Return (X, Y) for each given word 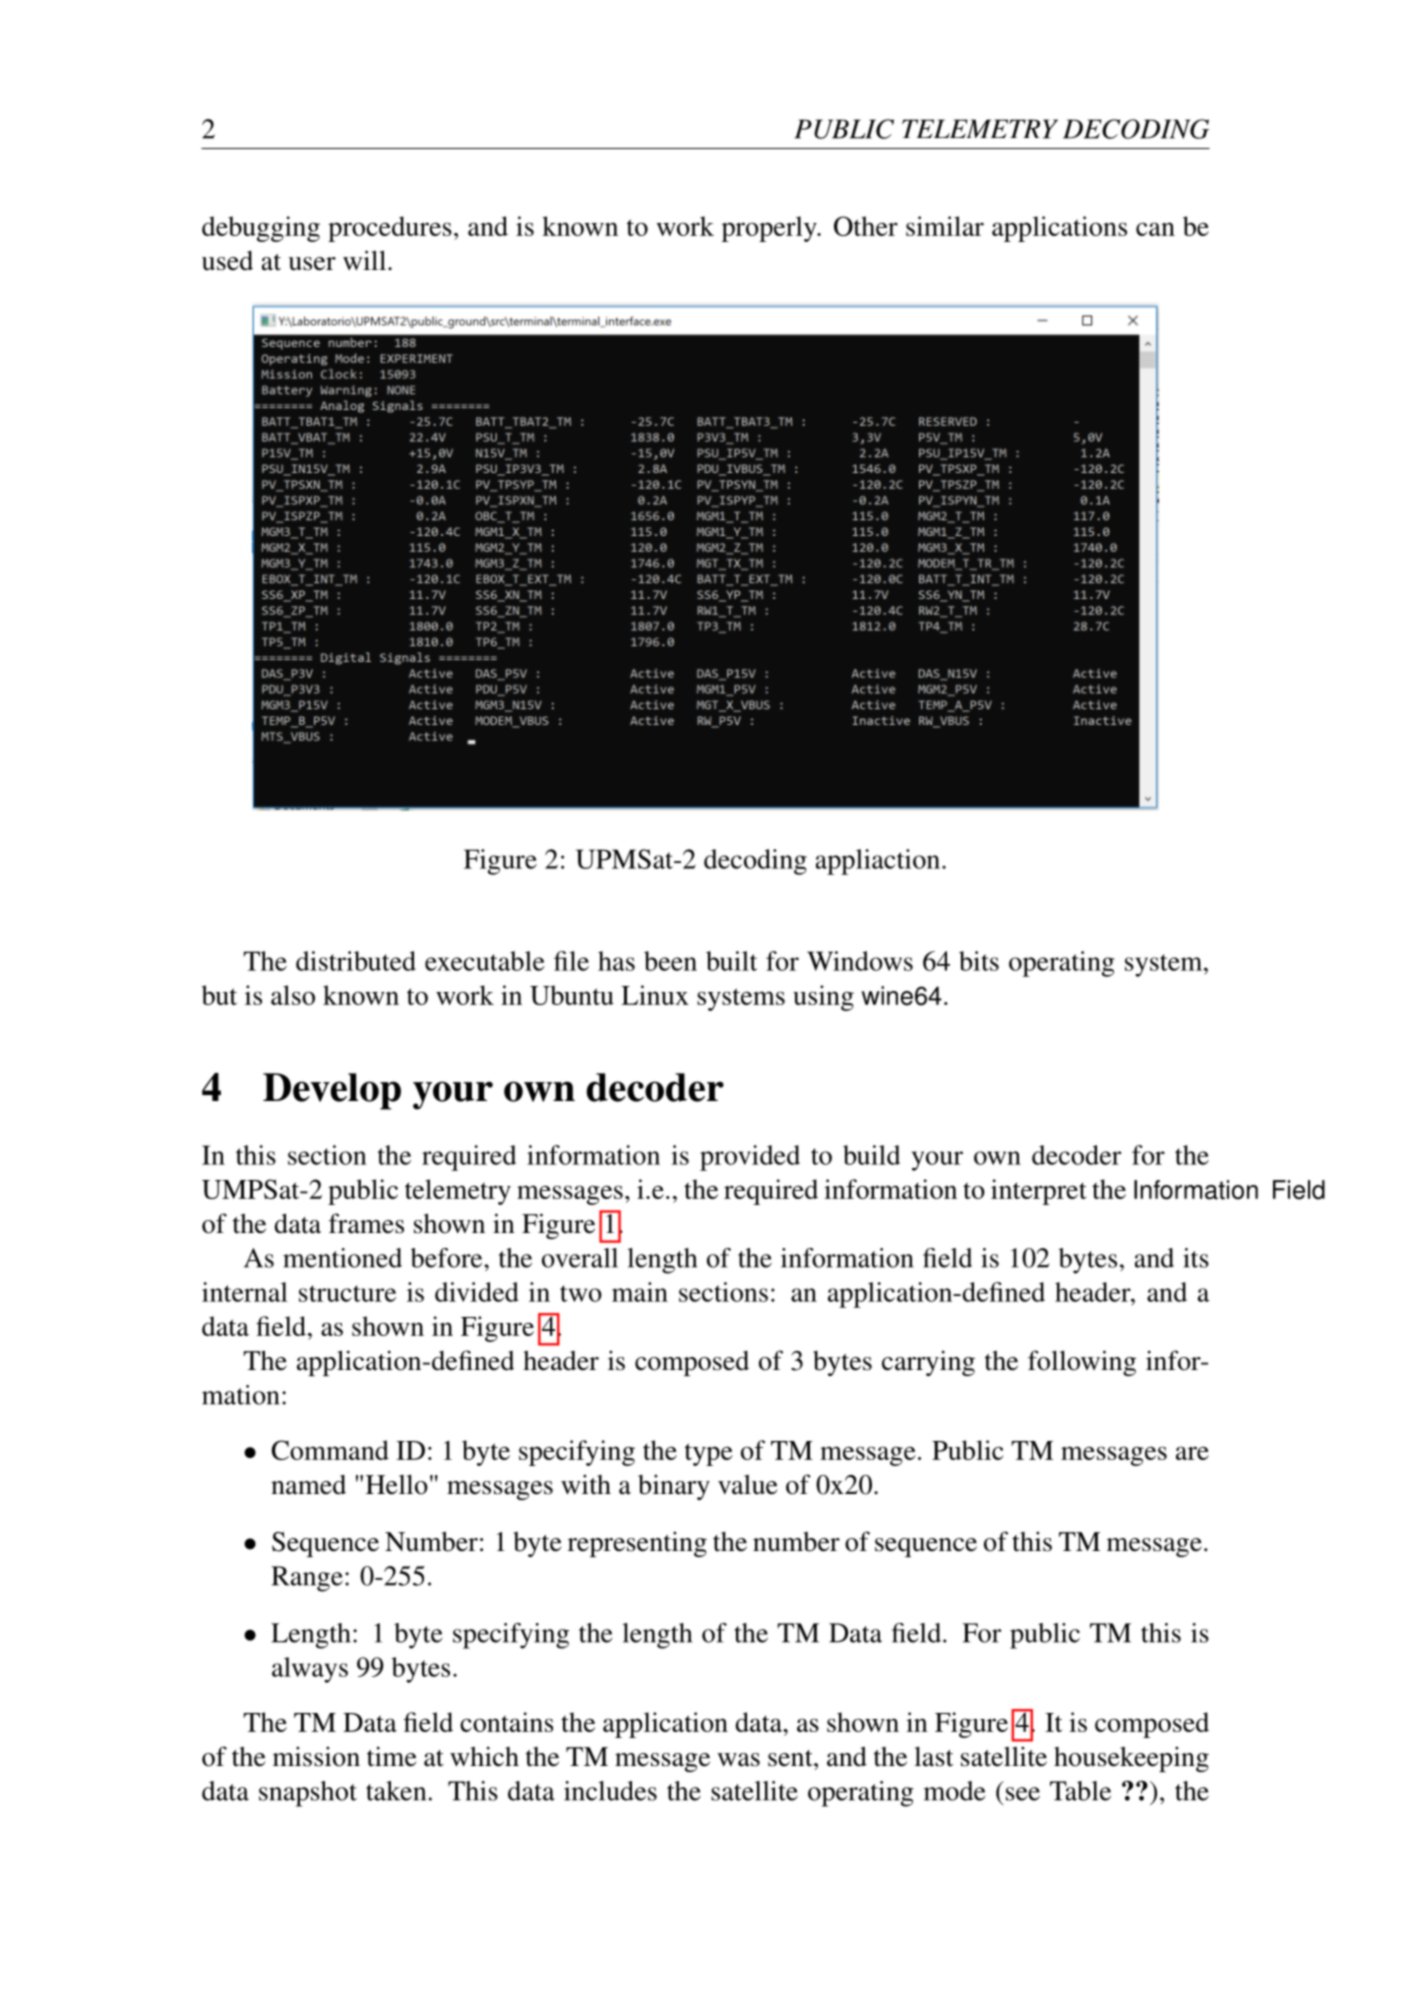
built (731, 961)
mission (316, 1756)
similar (945, 226)
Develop (332, 1091)
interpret (1039, 1192)
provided (750, 1158)
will (364, 260)
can (1155, 229)
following (1082, 1363)
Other (866, 226)
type (709, 1454)
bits (979, 961)
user (312, 264)
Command (330, 1450)
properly (770, 229)
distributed (356, 961)
